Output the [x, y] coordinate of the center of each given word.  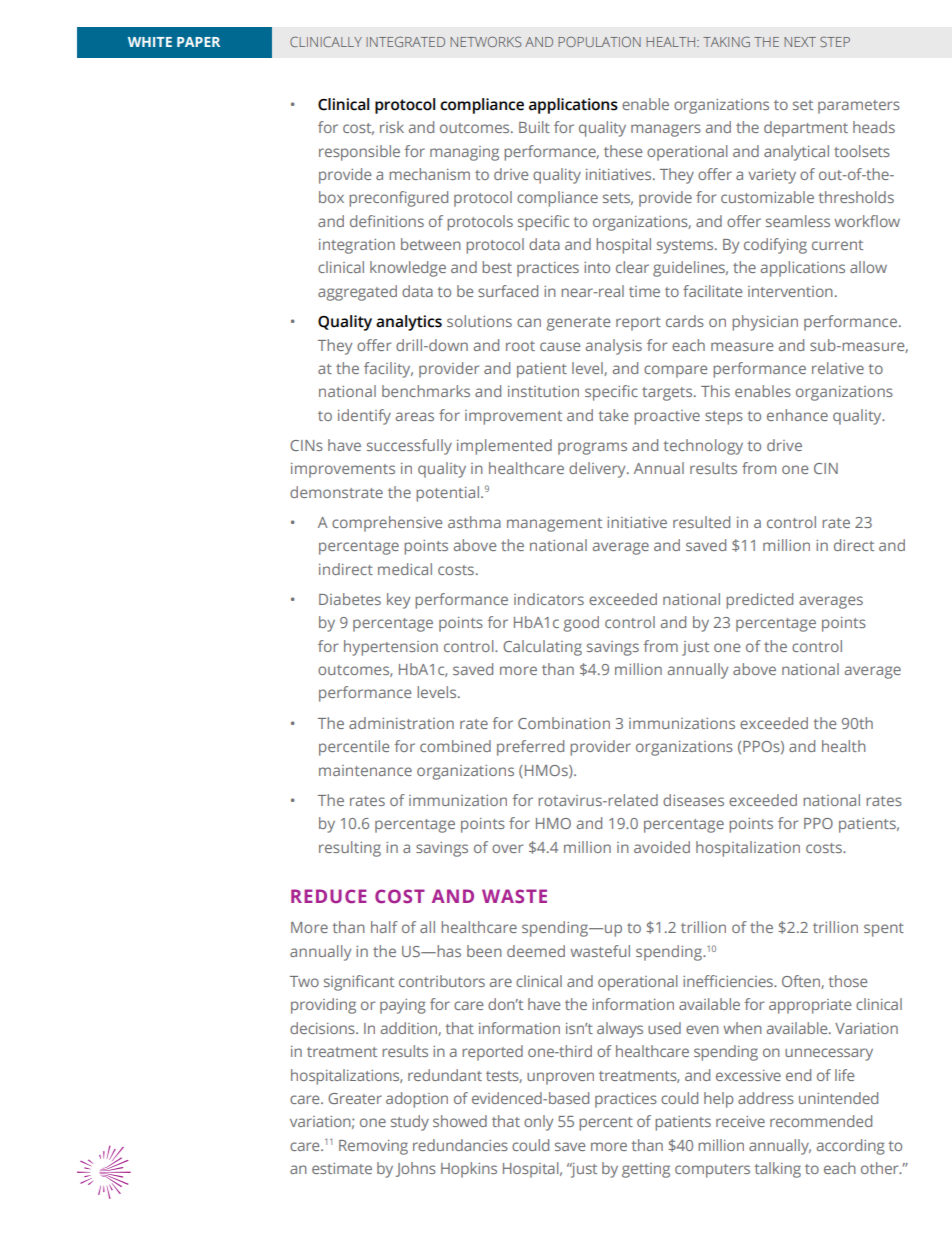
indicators [549, 599]
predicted [759, 601]
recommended [821, 1121]
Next [800, 42]
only [538, 1123]
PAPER [198, 42]
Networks [486, 41]
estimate [342, 1168]
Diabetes [350, 599]
